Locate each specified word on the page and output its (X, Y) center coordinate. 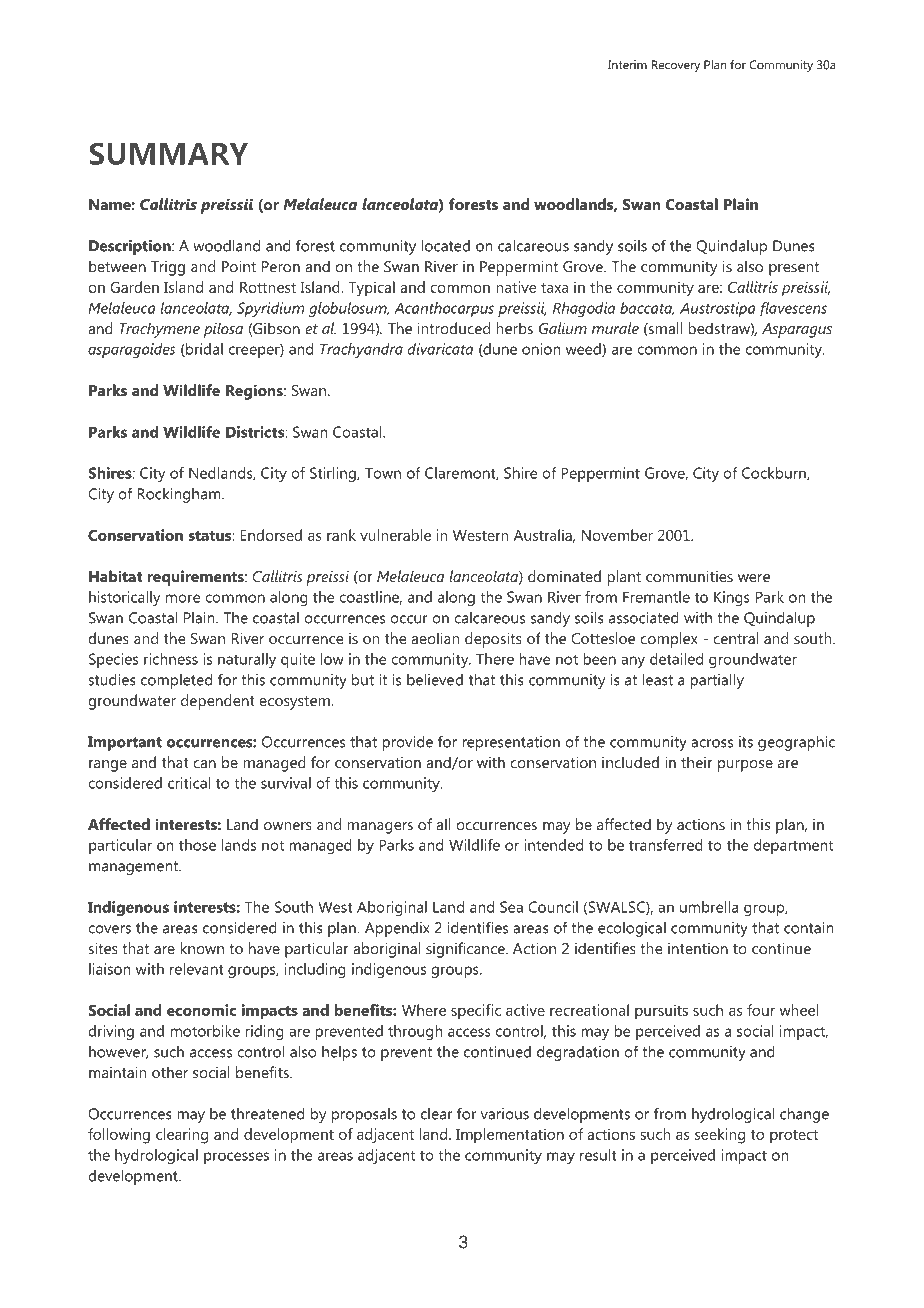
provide (407, 743)
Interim (627, 65)
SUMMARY (168, 154)
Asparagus (797, 330)
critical (189, 783)
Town (383, 473)
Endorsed (271, 535)
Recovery (676, 66)
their (697, 762)
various (505, 1114)
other (170, 1072)
